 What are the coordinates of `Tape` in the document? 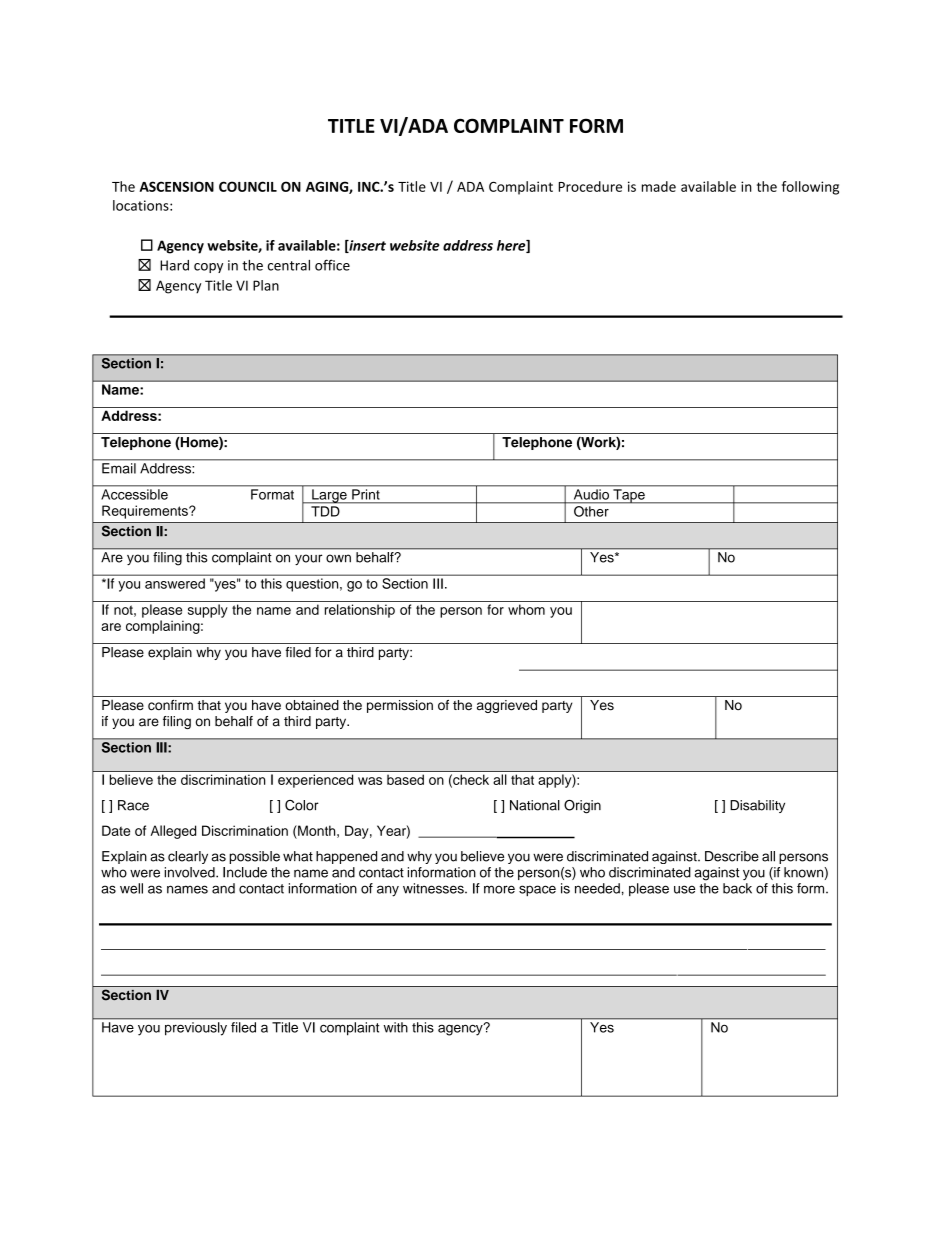 It's located at (629, 496).
